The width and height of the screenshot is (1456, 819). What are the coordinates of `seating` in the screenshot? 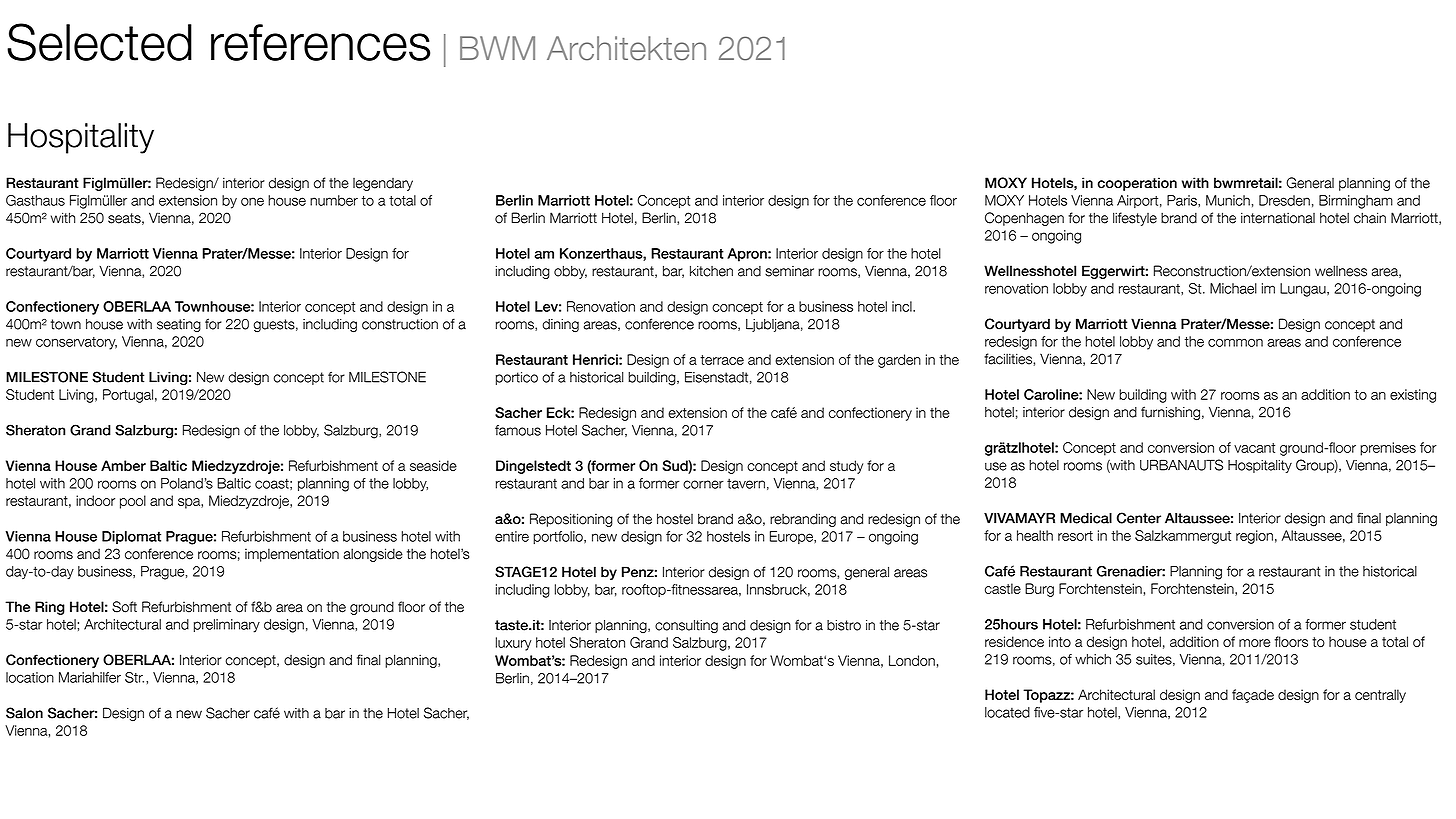 It's located at (179, 325).
